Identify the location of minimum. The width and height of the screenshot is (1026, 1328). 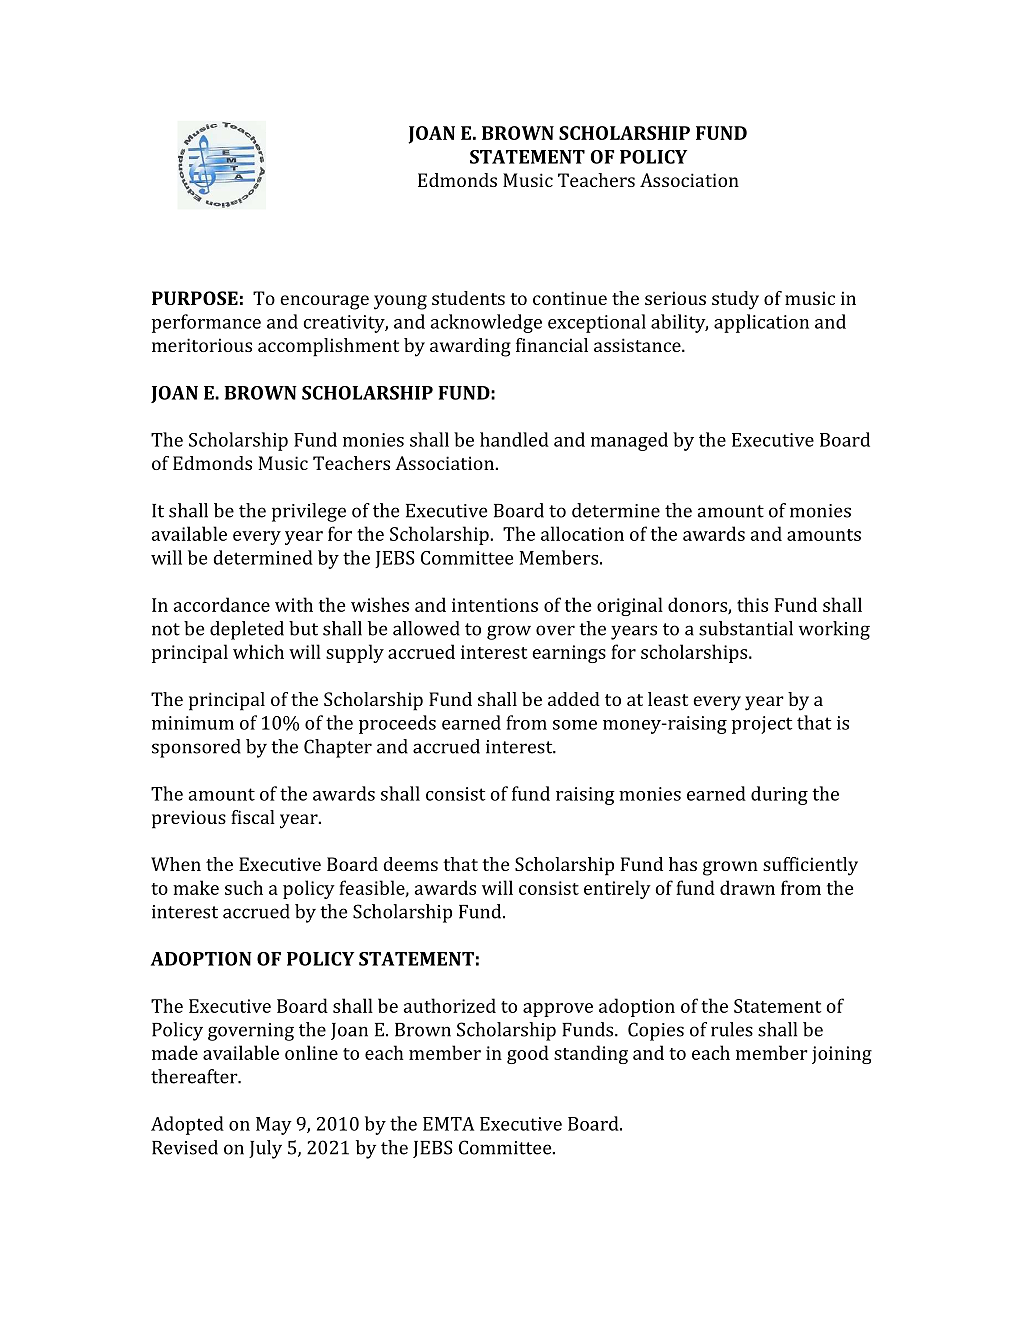
(193, 723).
